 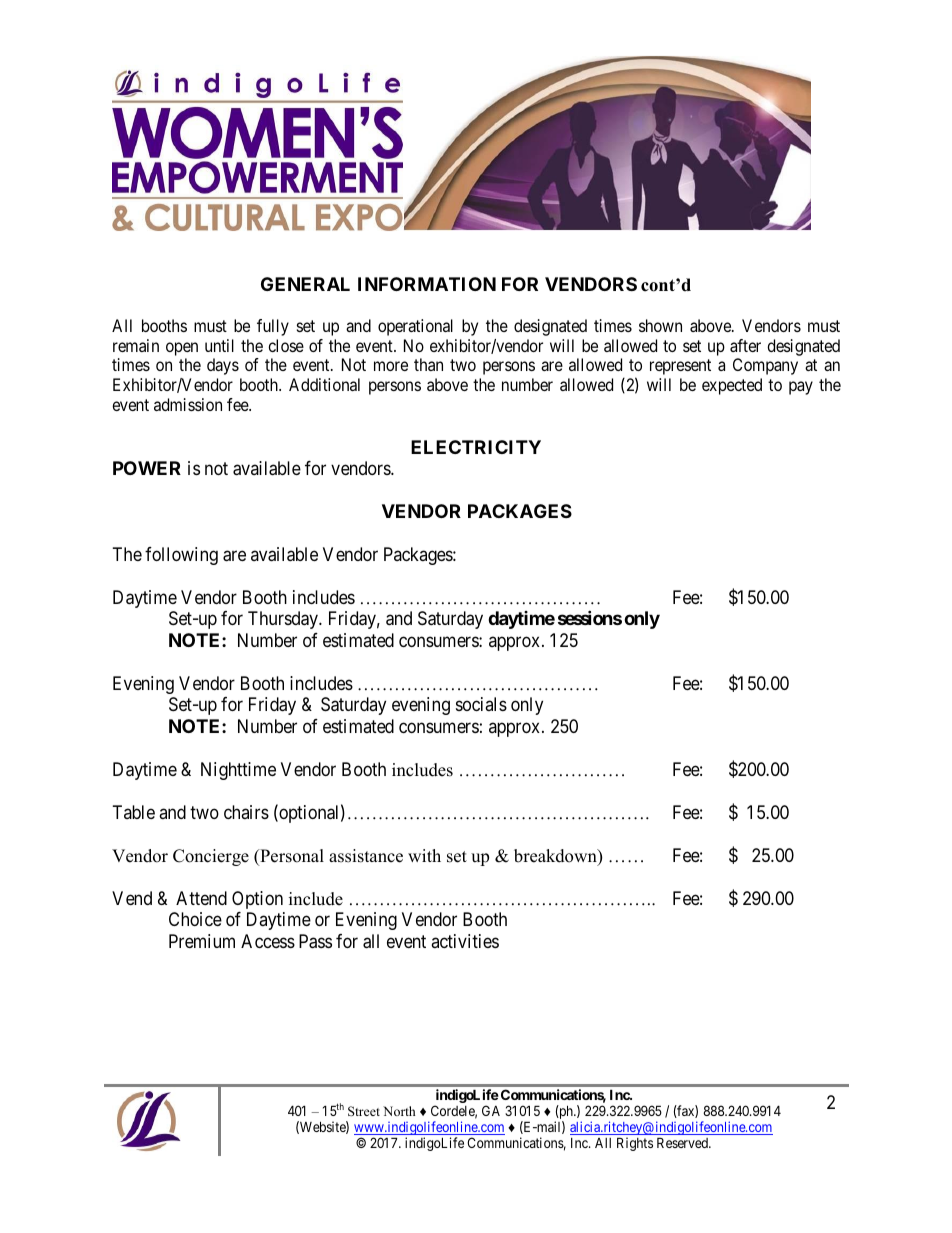 I want to click on Nighttime, so click(x=238, y=771).
